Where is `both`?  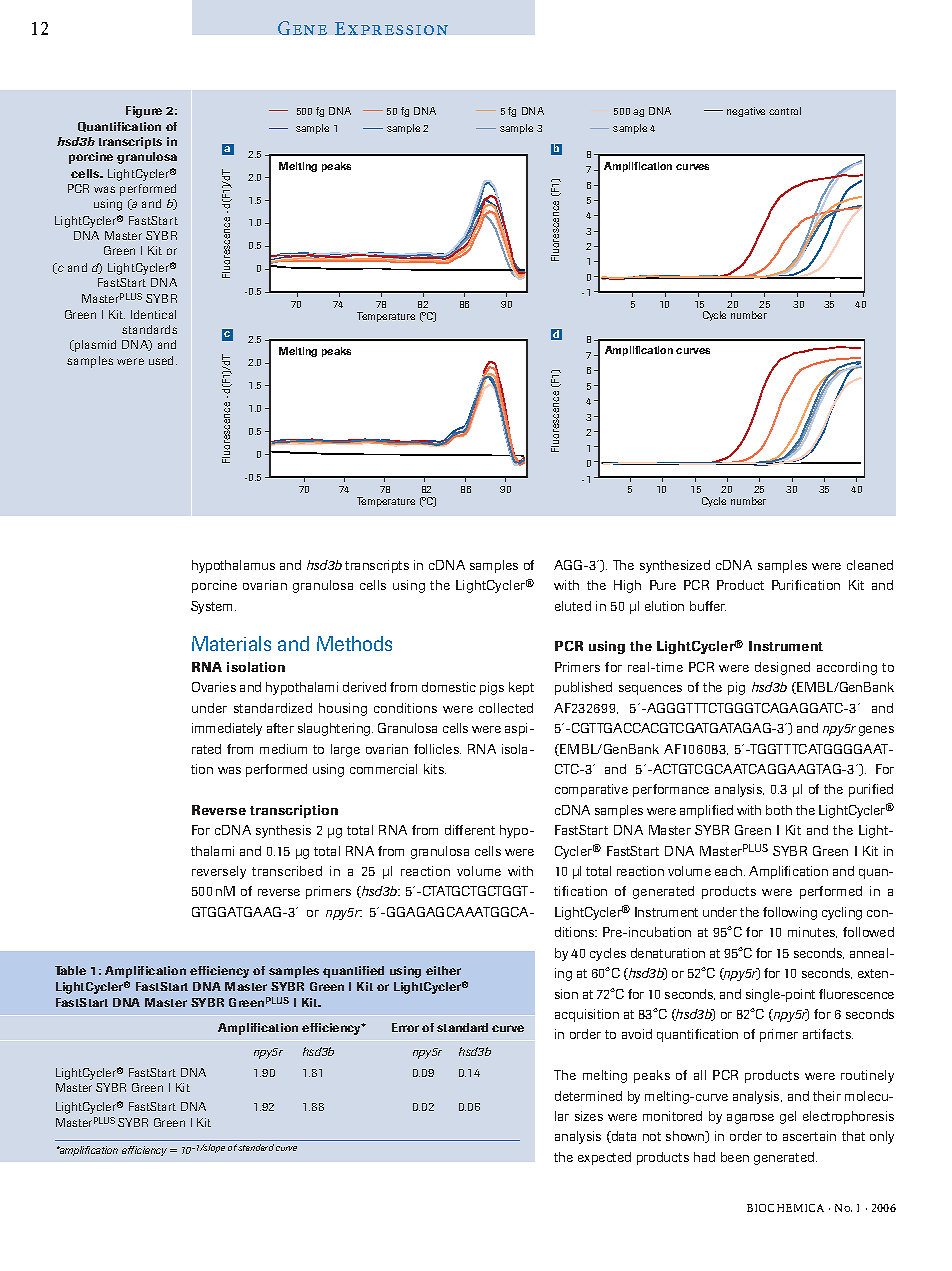
both is located at coordinates (779, 810).
